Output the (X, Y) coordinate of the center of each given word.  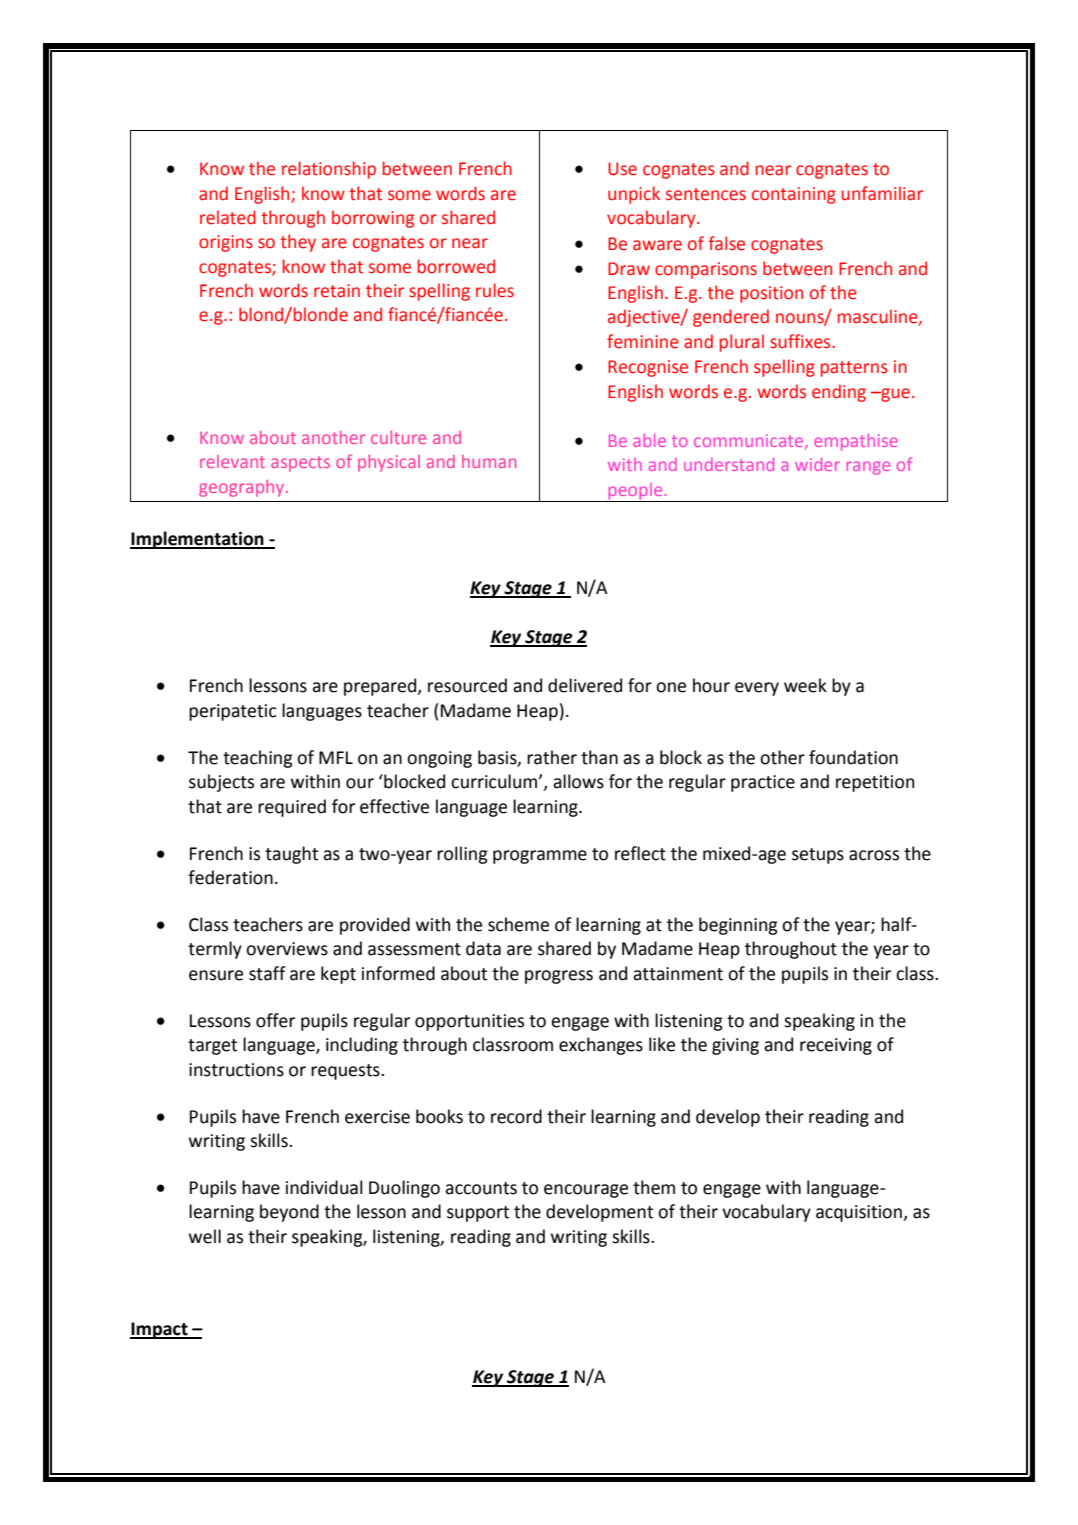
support (478, 1214)
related (228, 217)
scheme (518, 924)
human (489, 461)
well (205, 1236)
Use (622, 169)
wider (817, 464)
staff (267, 973)
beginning (738, 926)
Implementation (198, 540)
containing (794, 195)
